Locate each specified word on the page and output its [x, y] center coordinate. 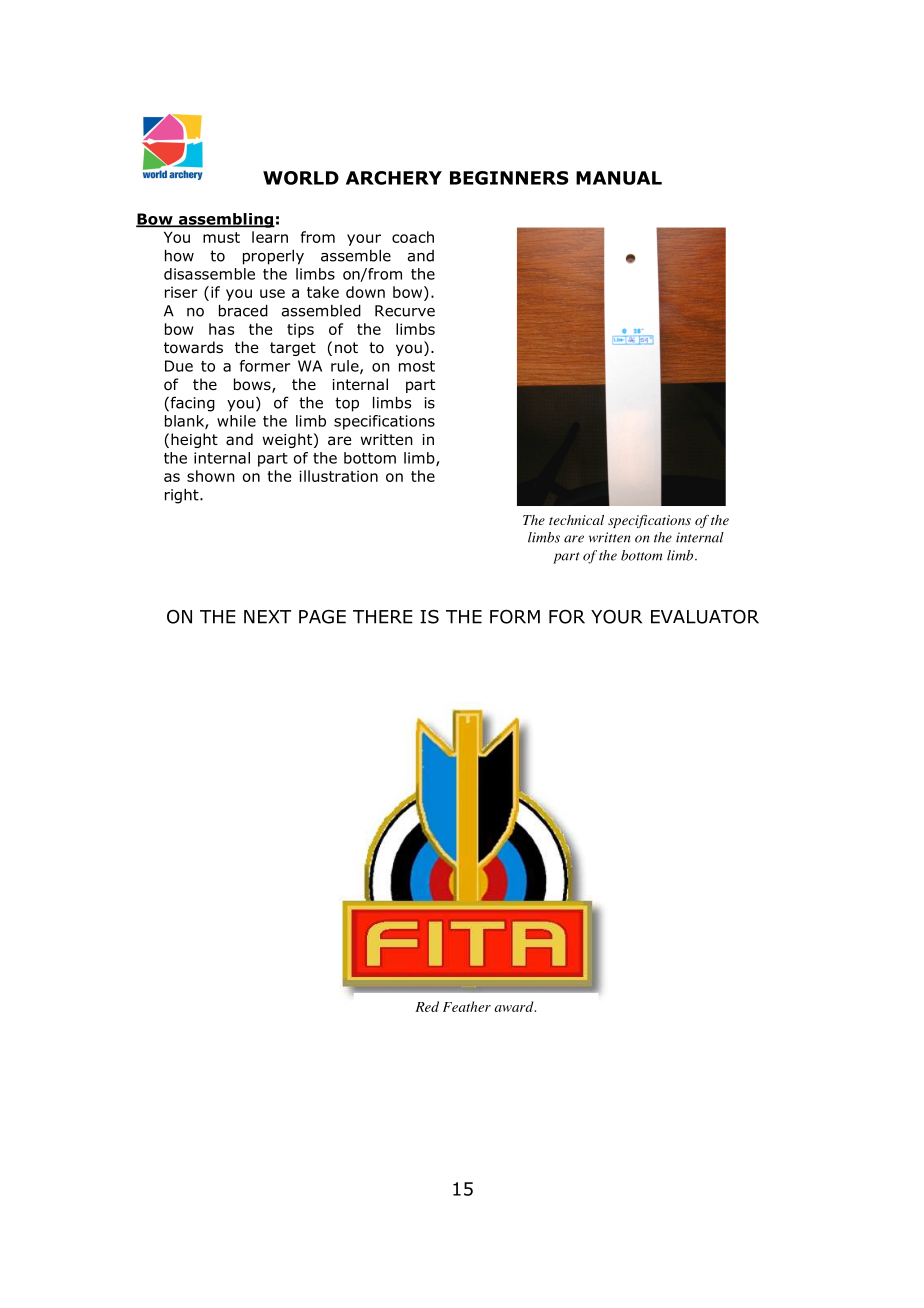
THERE [383, 617]
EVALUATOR [705, 616]
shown [211, 476]
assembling [225, 220]
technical [576, 520]
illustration [338, 476]
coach [413, 237]
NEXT [267, 617]
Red [427, 1006]
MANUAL [619, 178]
